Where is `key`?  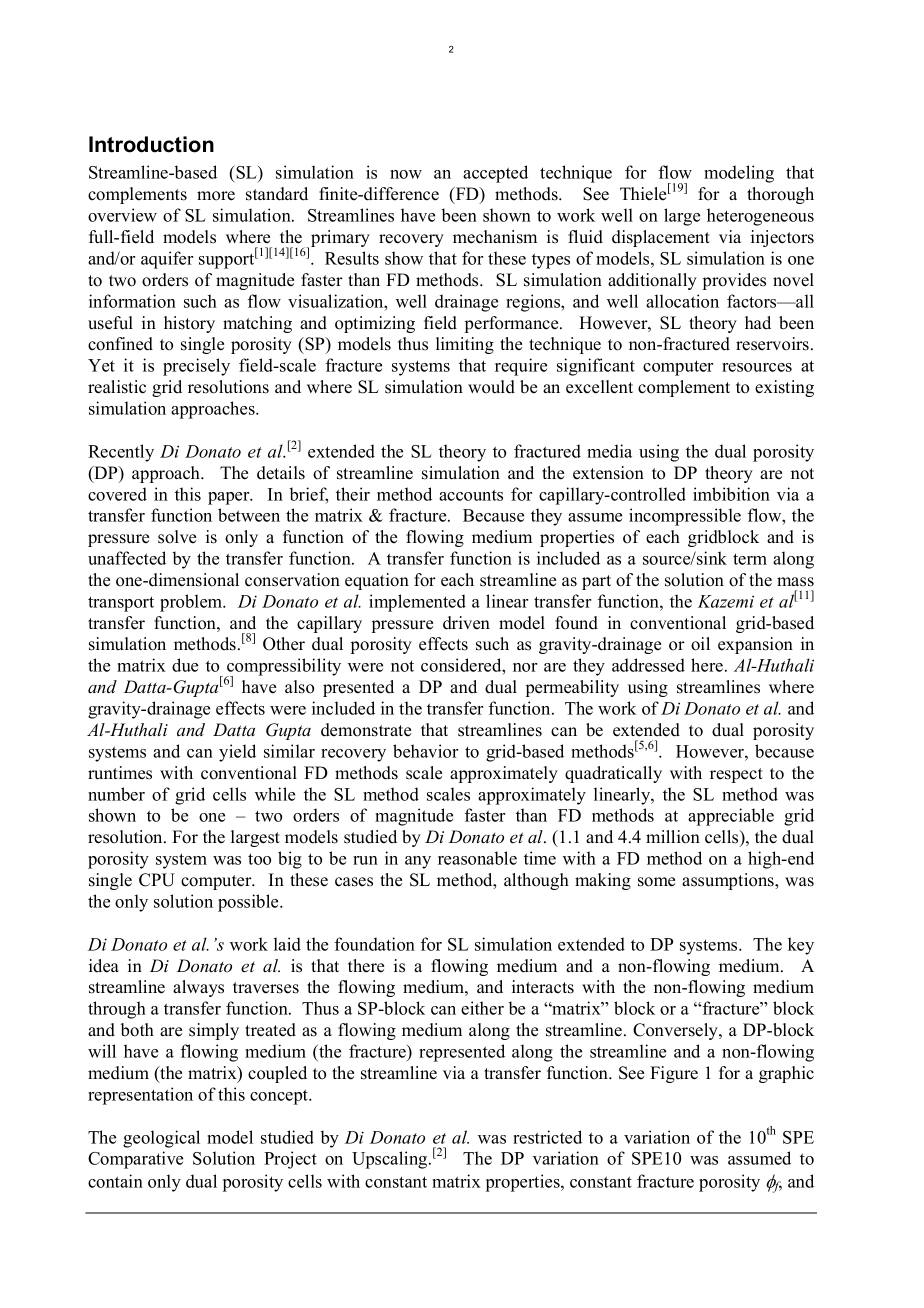
key is located at coordinates (801, 946).
